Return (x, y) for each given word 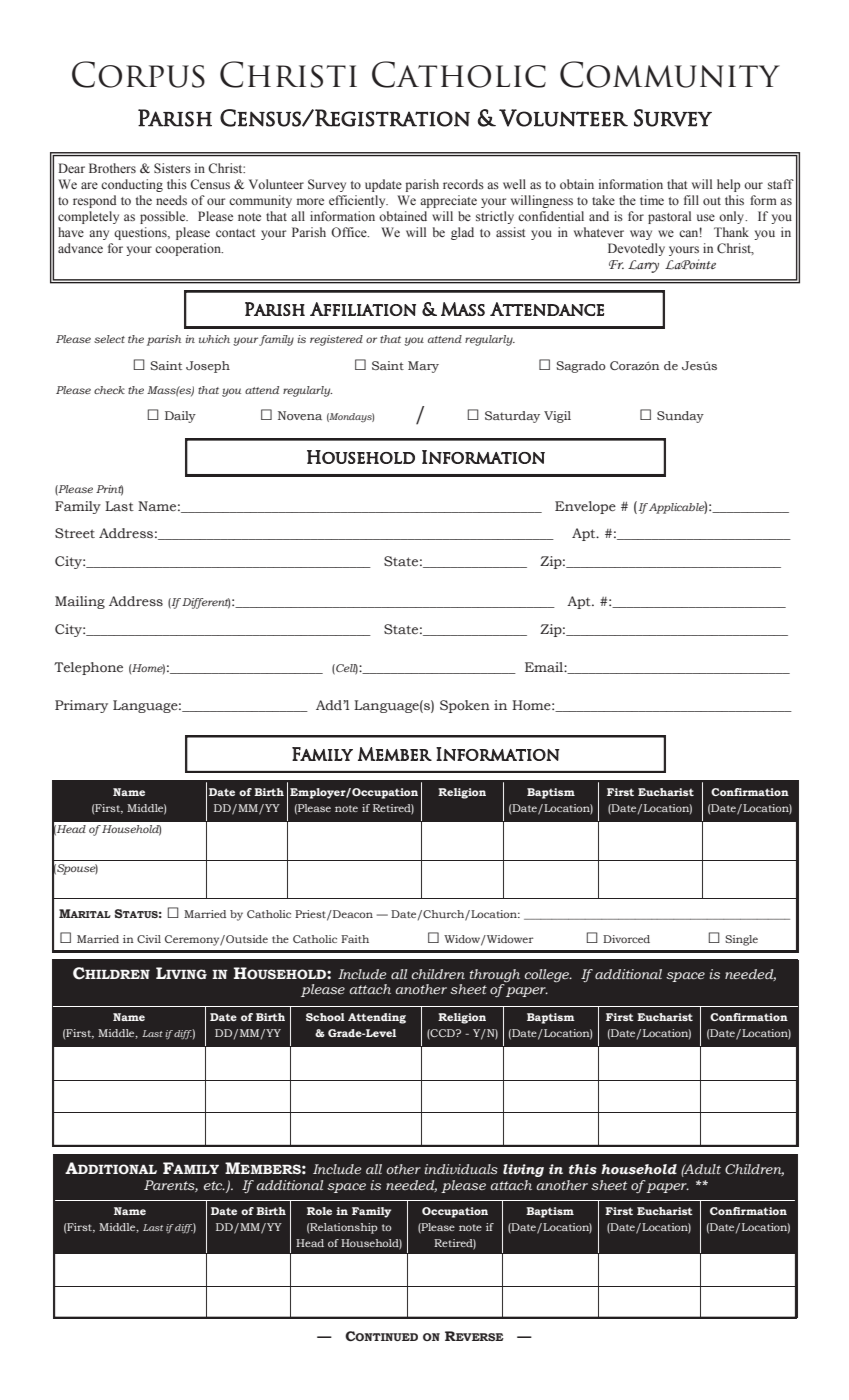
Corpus (138, 74)
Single (741, 940)
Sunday (680, 417)
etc (214, 1185)
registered (336, 340)
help (728, 185)
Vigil (557, 417)
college (547, 976)
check (109, 390)
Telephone (88, 668)
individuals (461, 1169)
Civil (149, 939)
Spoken (465, 706)
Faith (355, 939)
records (463, 184)
